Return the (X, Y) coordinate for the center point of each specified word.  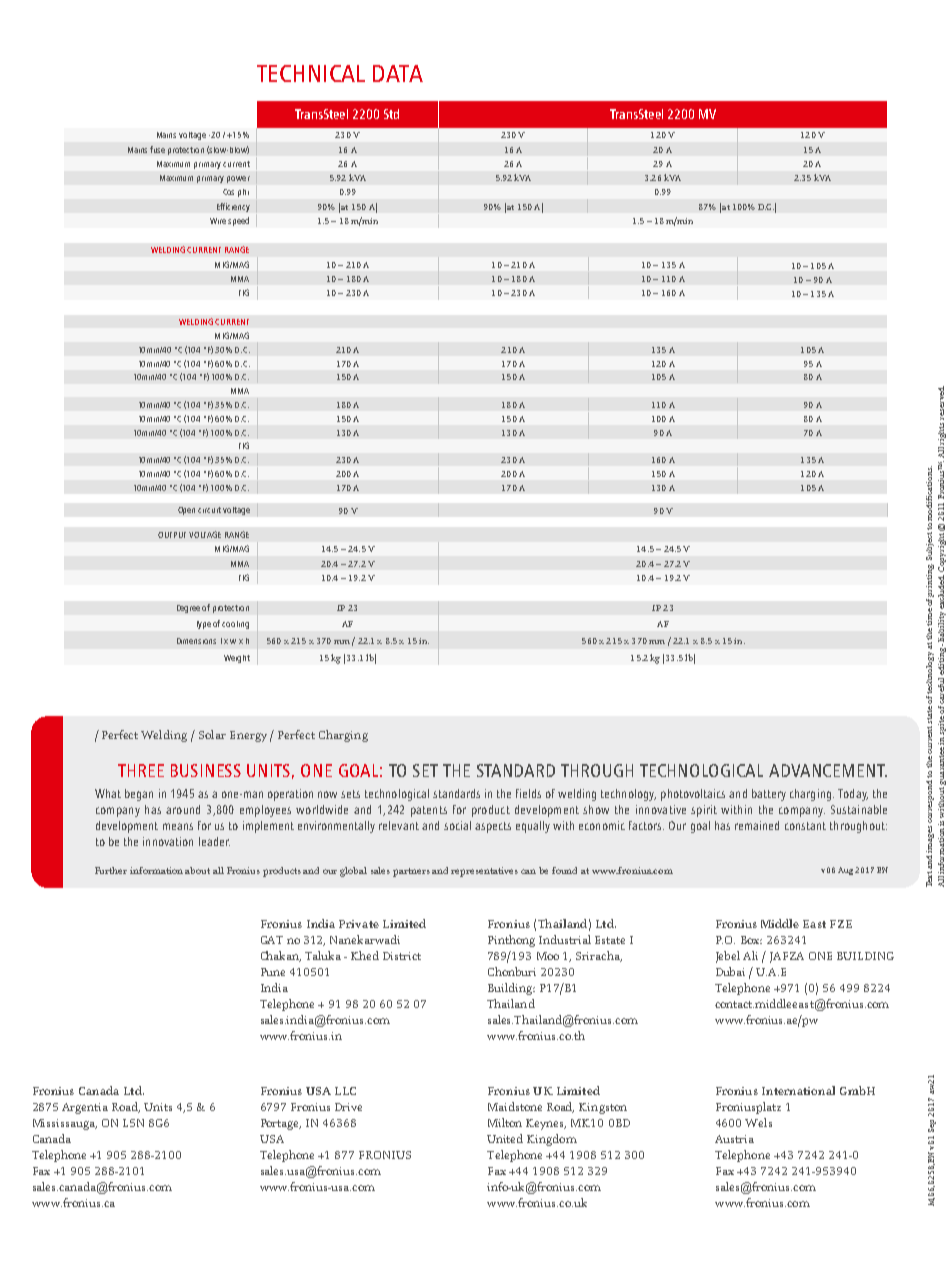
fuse (157, 149)
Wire (218, 221)
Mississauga (65, 1124)
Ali (750, 955)
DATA (398, 73)
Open (186, 511)
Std (391, 114)
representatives (484, 872)
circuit (209, 510)
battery (769, 795)
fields (528, 793)
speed (238, 221)
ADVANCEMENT (828, 770)
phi (243, 193)
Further (111, 870)
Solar (212, 734)
